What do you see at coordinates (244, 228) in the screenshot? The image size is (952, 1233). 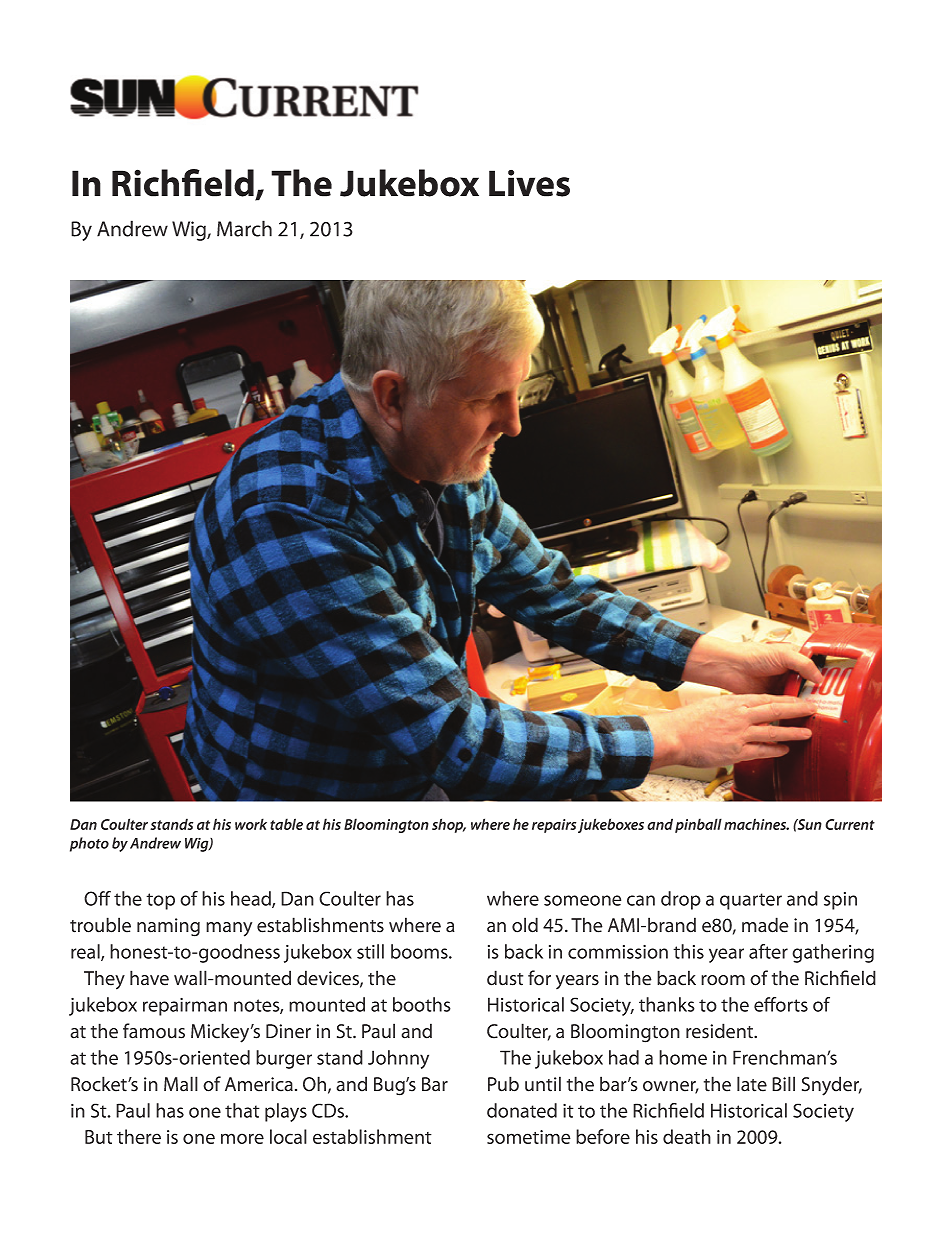 I see `March` at bounding box center [244, 228].
